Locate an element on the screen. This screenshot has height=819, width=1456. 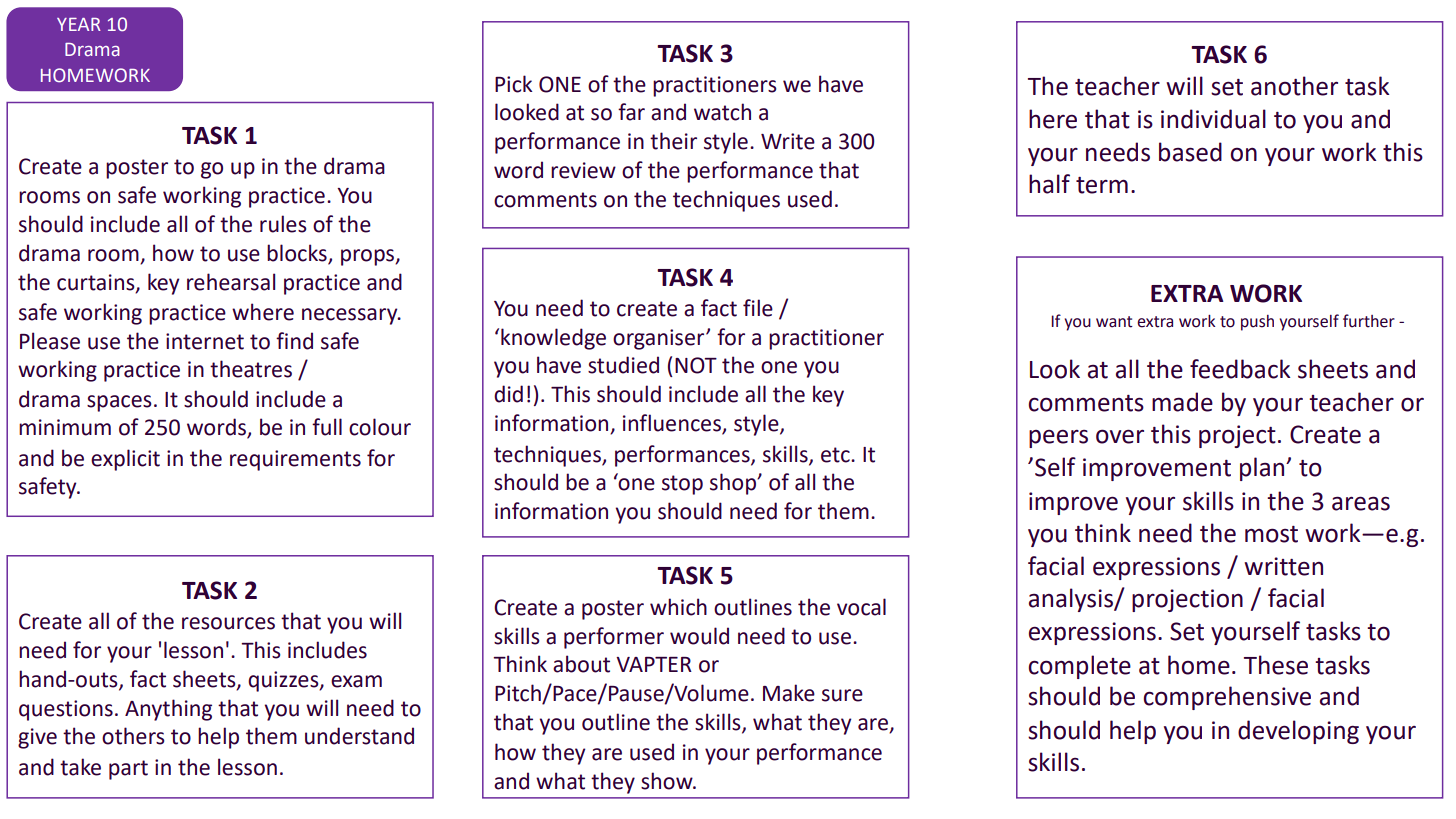
another is located at coordinates (1294, 86).
